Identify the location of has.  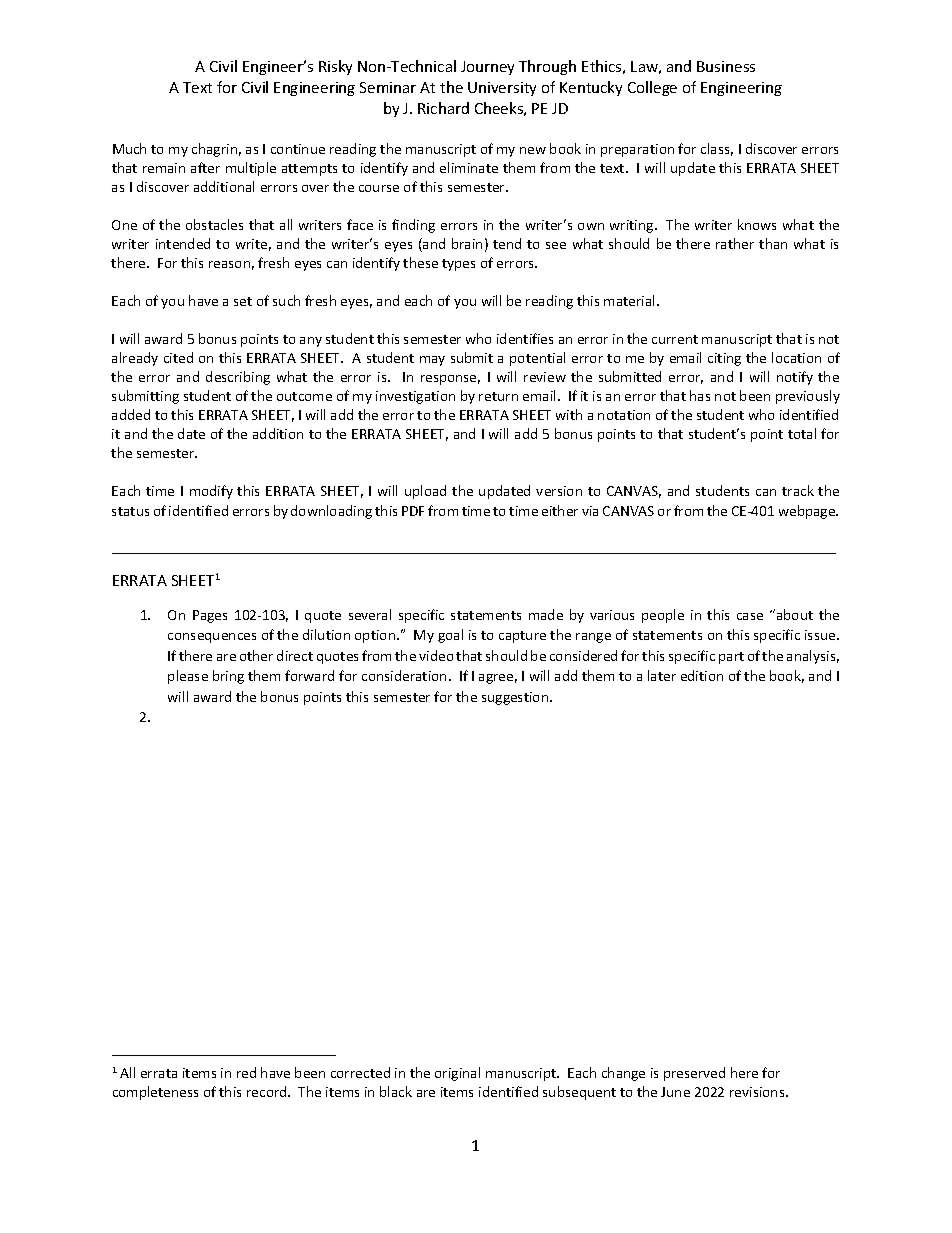
(700, 395).
